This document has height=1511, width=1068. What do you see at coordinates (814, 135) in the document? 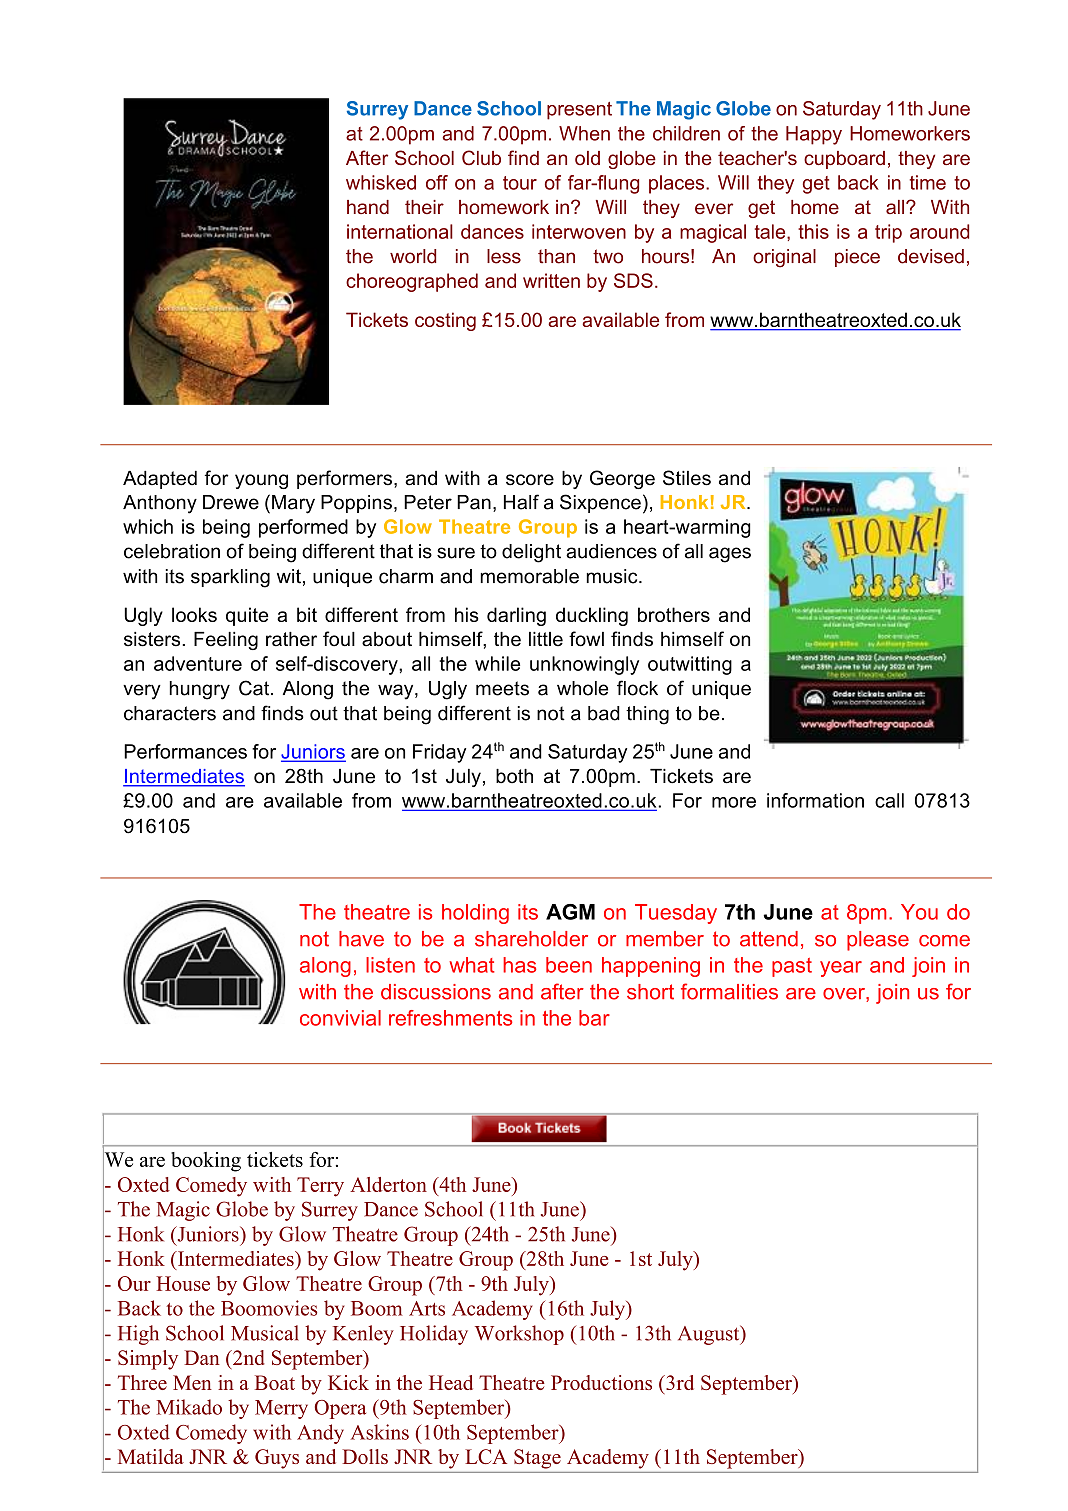
I see `Happy` at bounding box center [814, 135].
